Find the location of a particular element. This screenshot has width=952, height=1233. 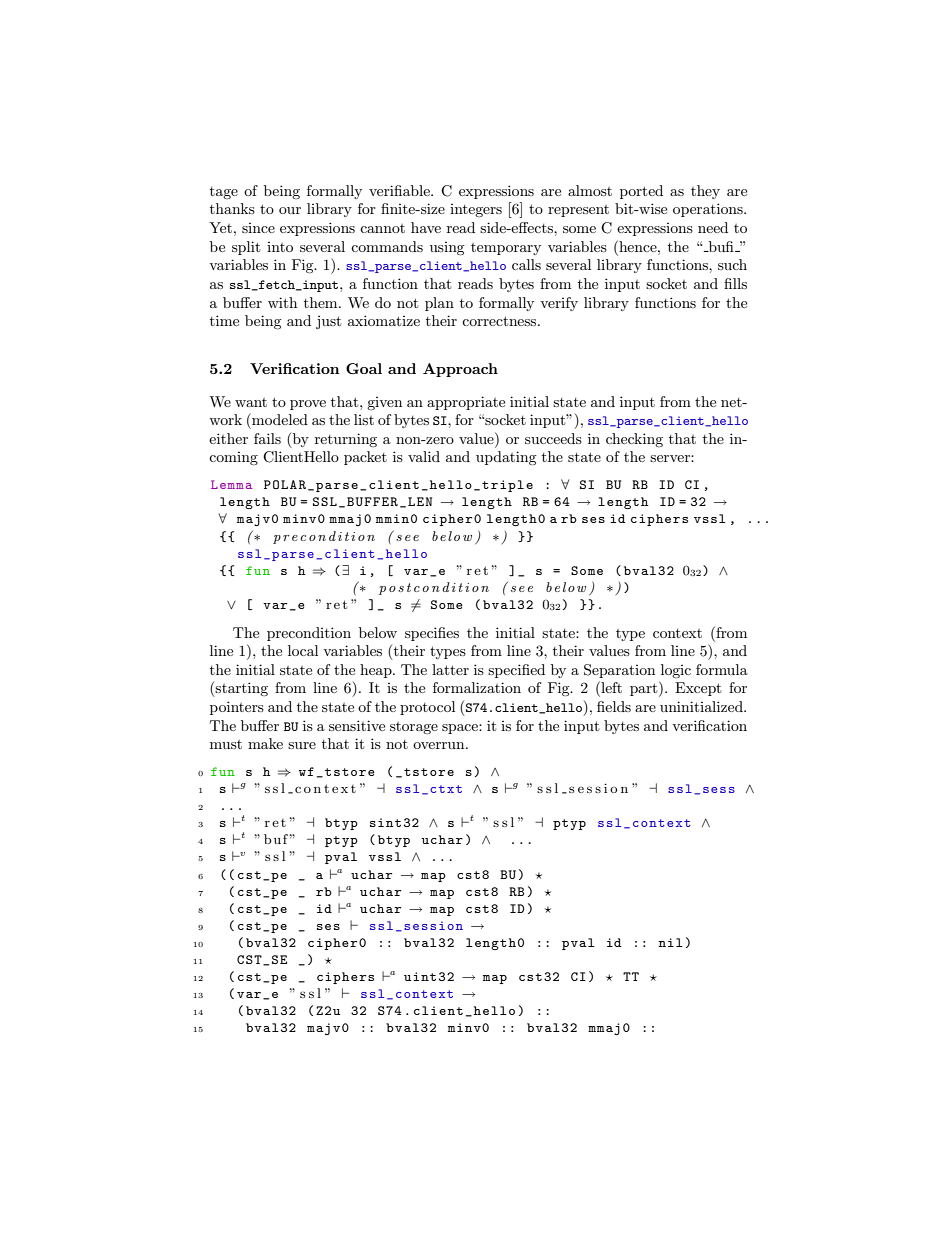

sure is located at coordinates (302, 745).
